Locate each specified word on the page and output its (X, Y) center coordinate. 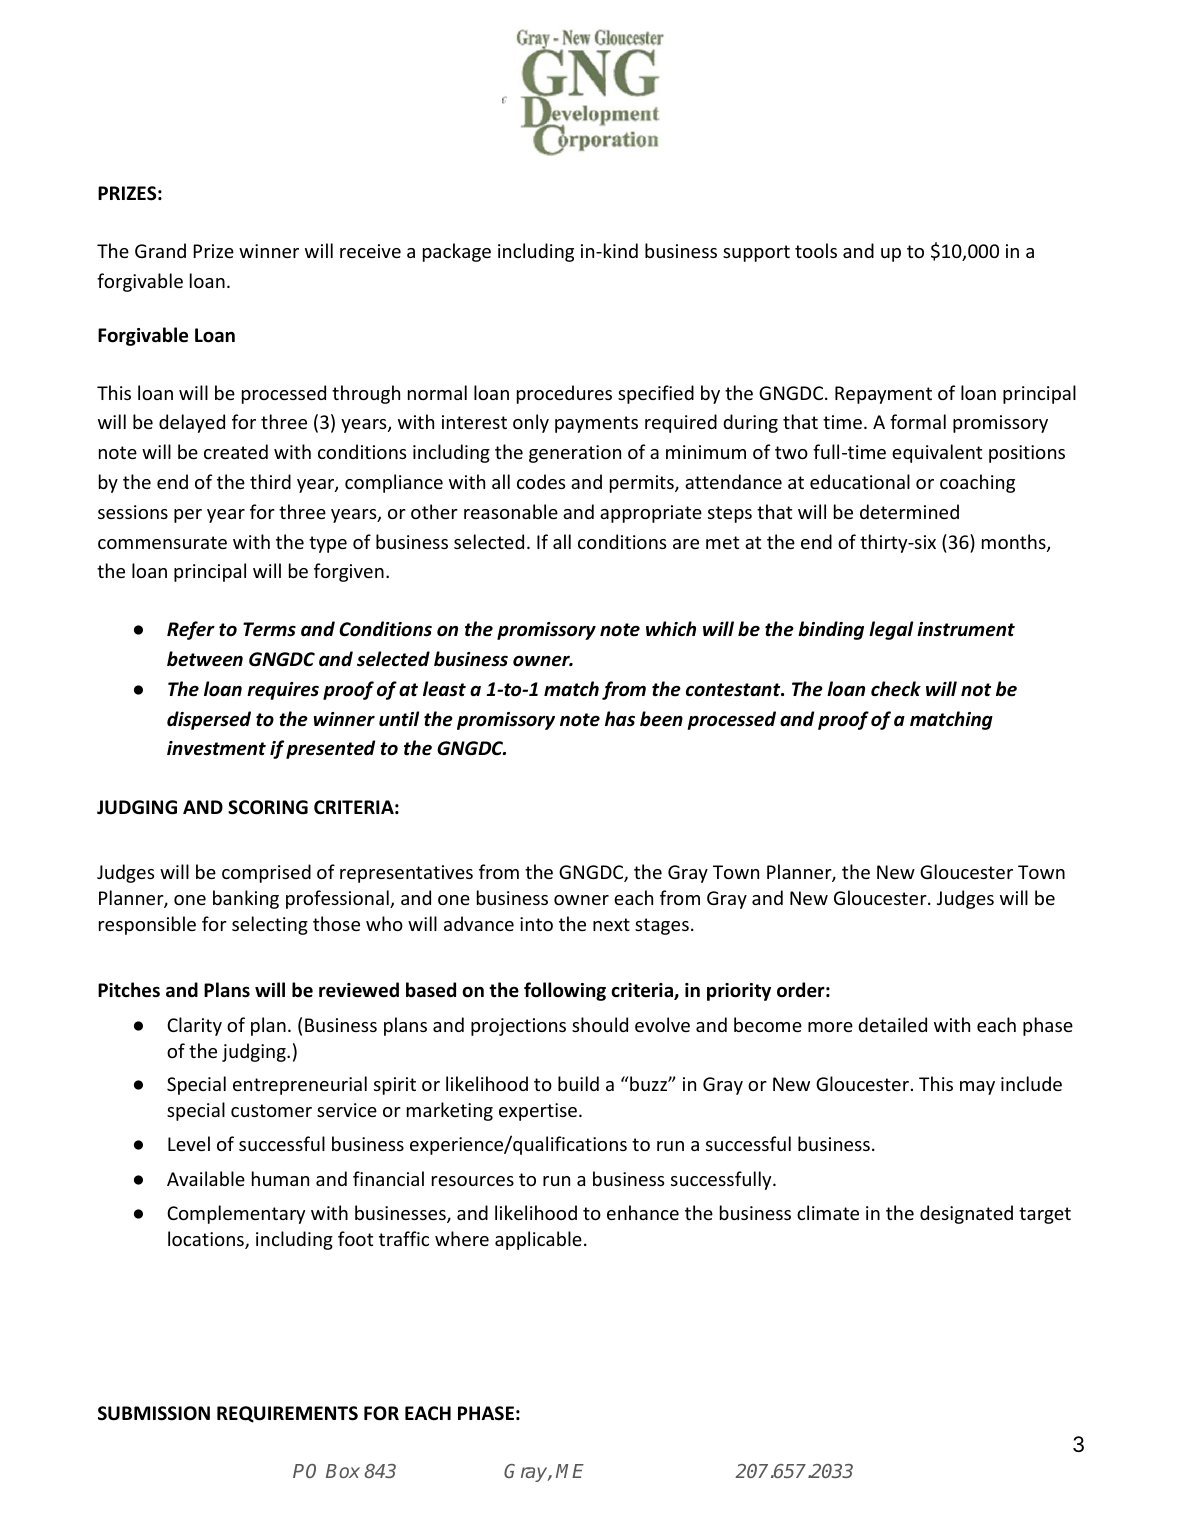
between (205, 659)
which (671, 629)
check (896, 689)
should (600, 1024)
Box (343, 1471)
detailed (892, 1024)
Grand (160, 250)
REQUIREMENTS (287, 1414)
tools (816, 250)
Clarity (194, 1026)
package (457, 252)
